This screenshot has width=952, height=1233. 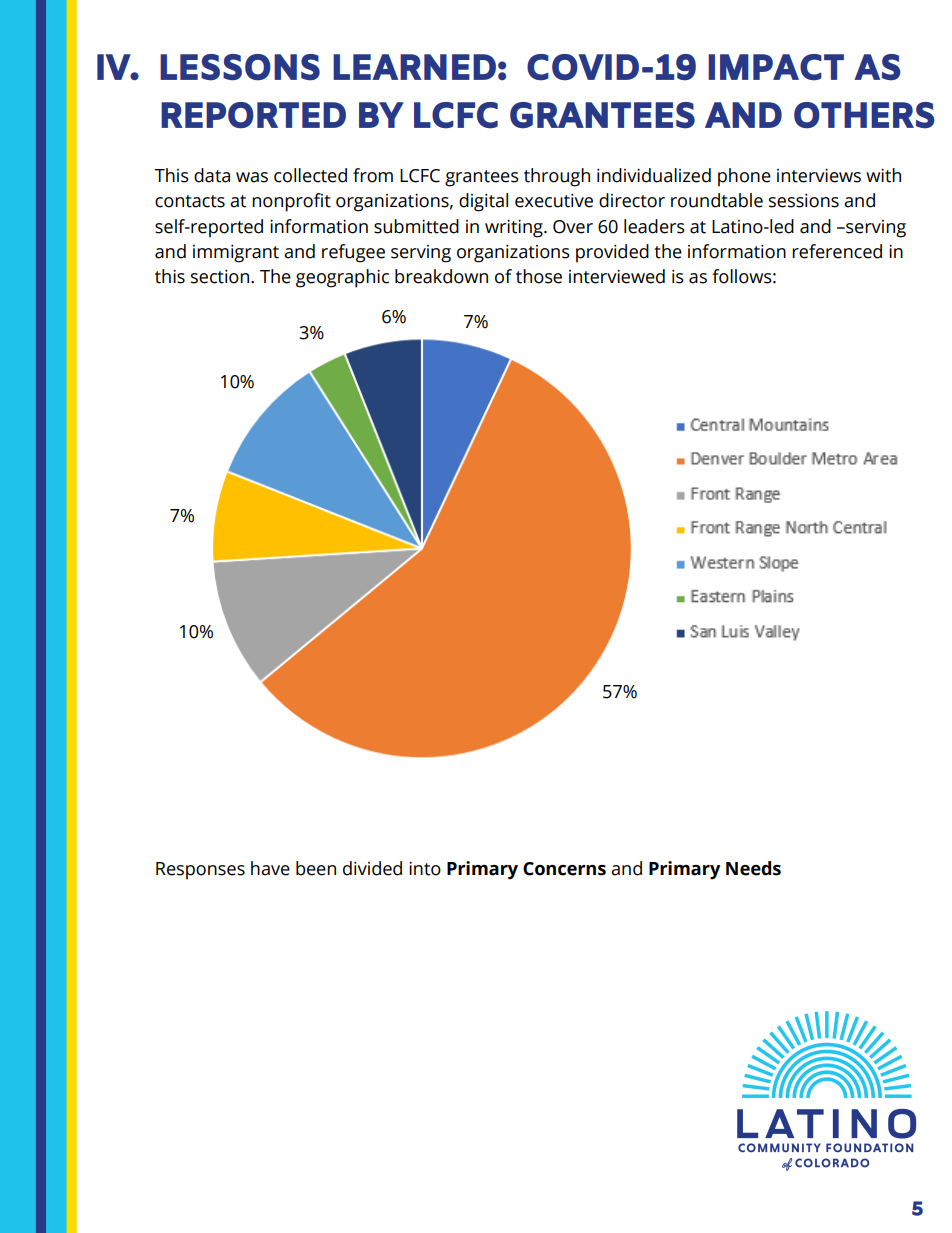 What do you see at coordinates (221, 277) in the screenshot?
I see `section` at bounding box center [221, 277].
